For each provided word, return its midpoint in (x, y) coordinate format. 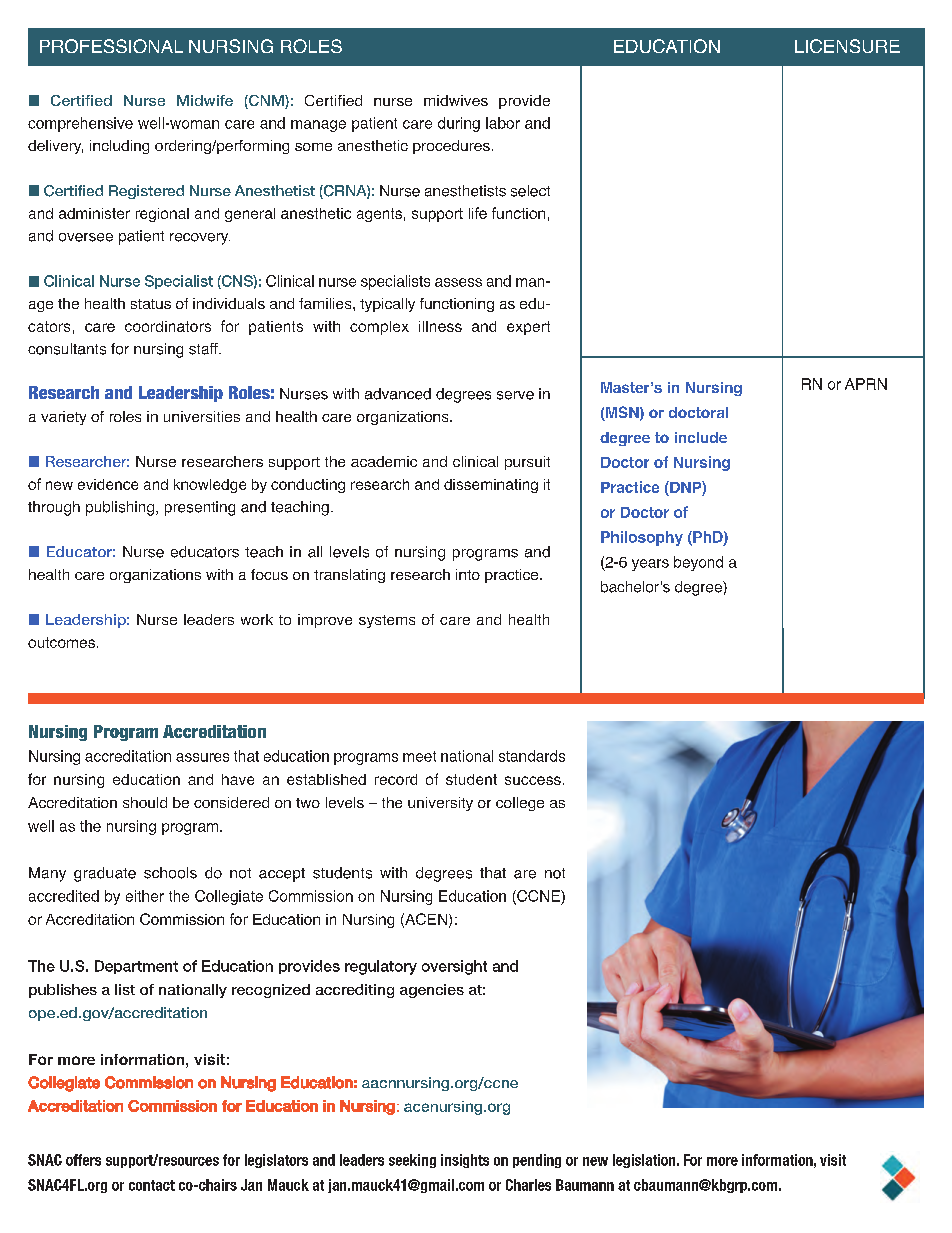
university (440, 804)
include (701, 437)
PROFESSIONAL (111, 46)
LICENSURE (847, 46)
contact (152, 1185)
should (145, 802)
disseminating (491, 486)
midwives (456, 100)
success (533, 780)
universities (202, 416)
